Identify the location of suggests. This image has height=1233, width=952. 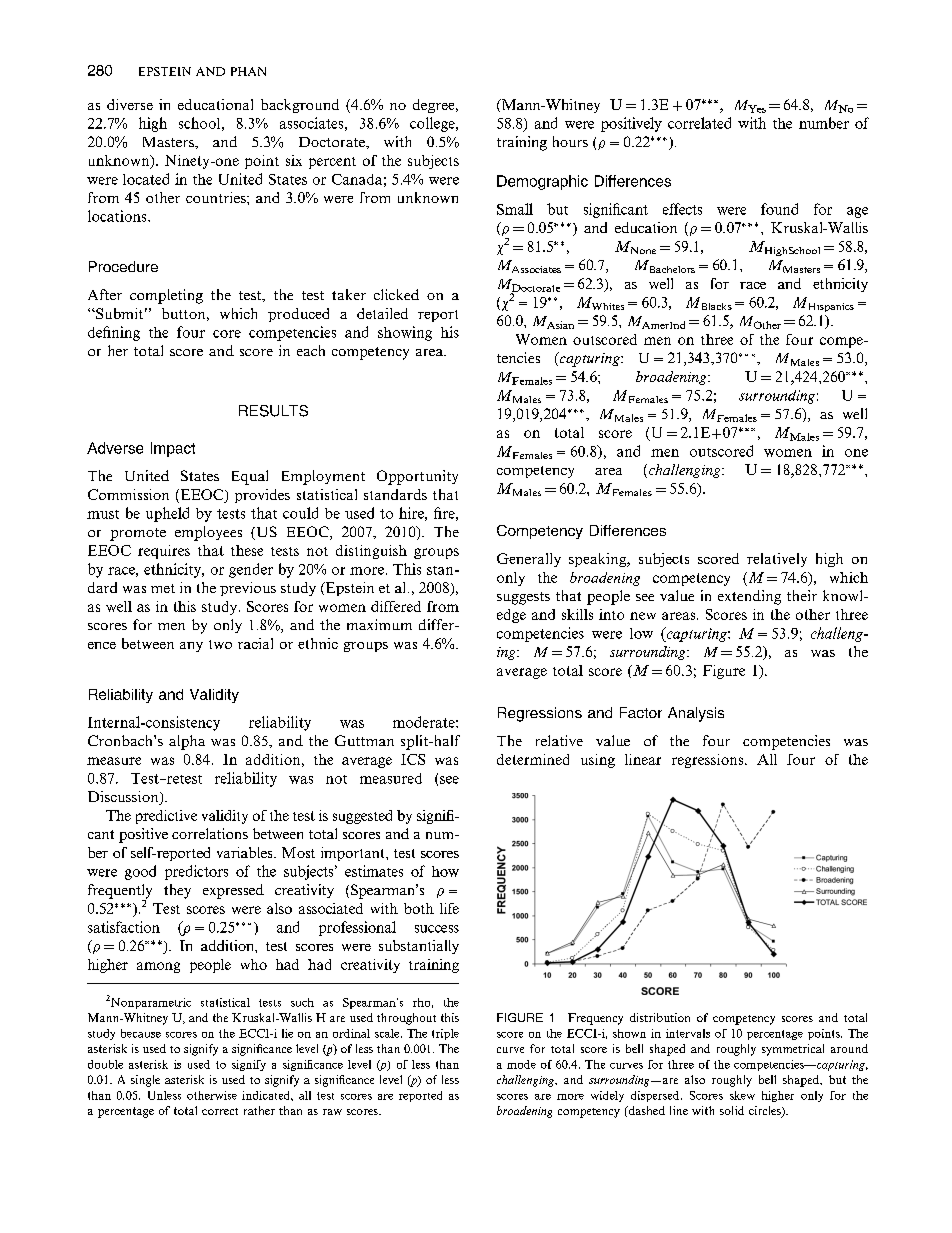
(523, 598).
